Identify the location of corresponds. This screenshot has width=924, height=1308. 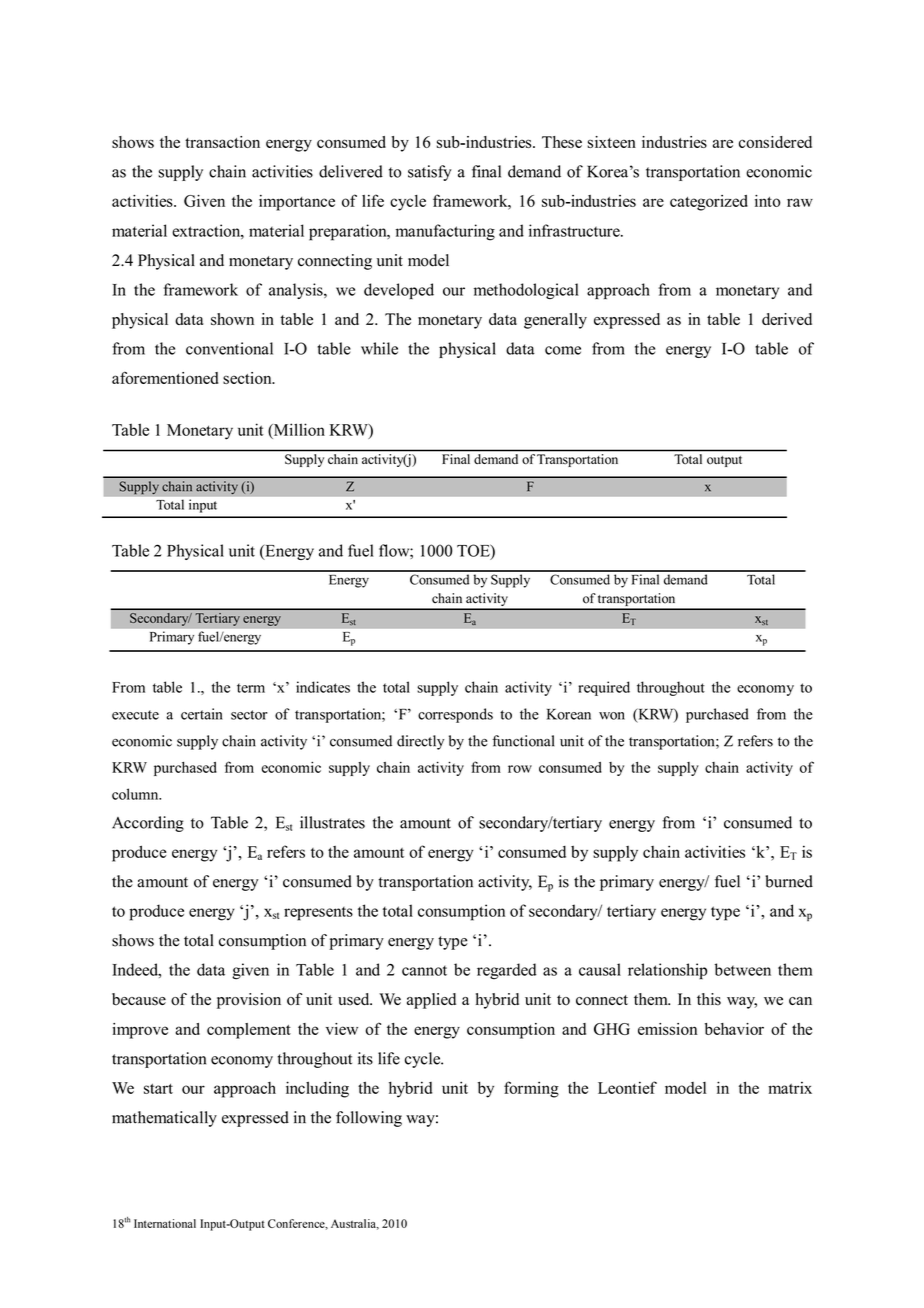
(455, 715).
